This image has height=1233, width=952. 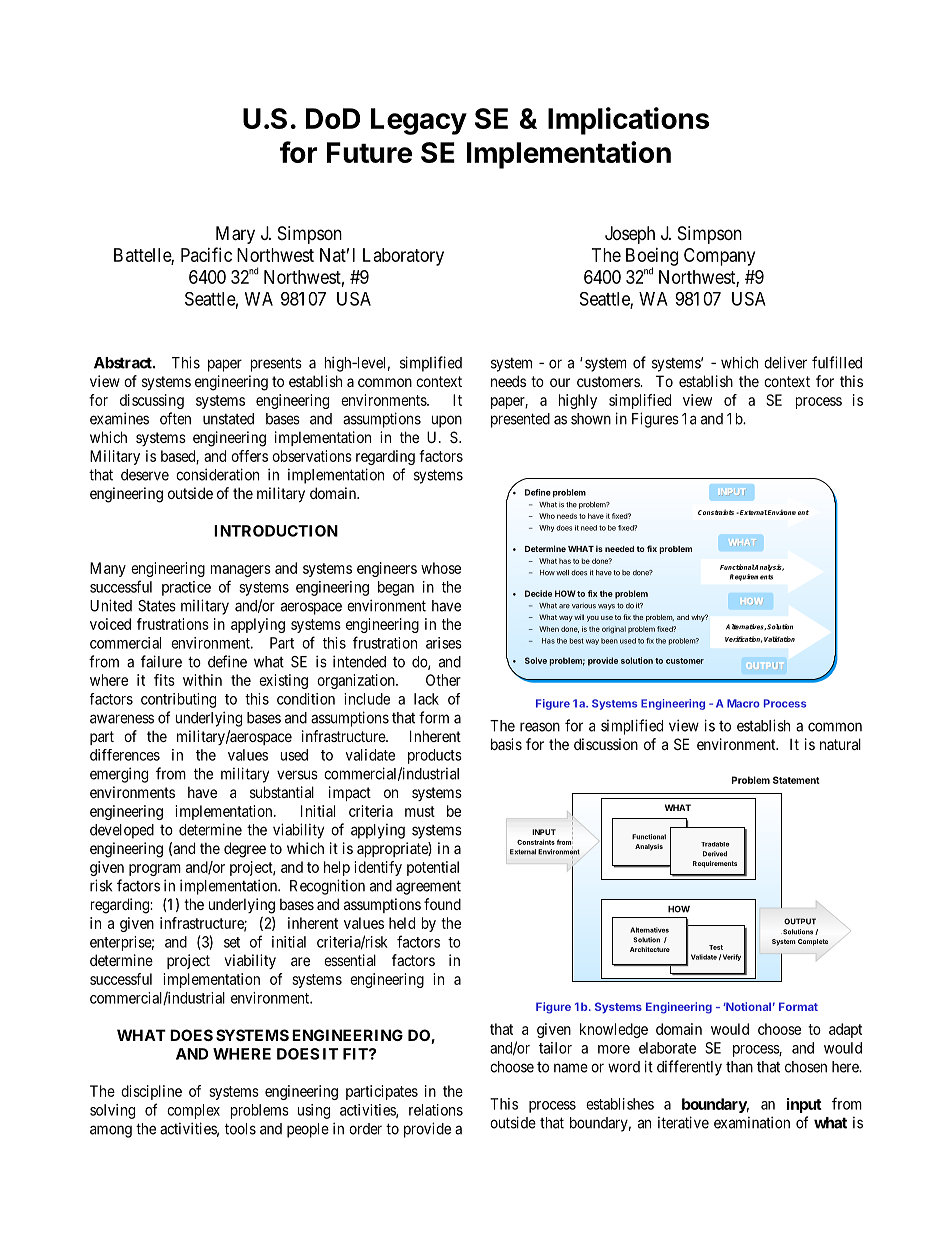 I want to click on Mary, so click(x=235, y=235).
